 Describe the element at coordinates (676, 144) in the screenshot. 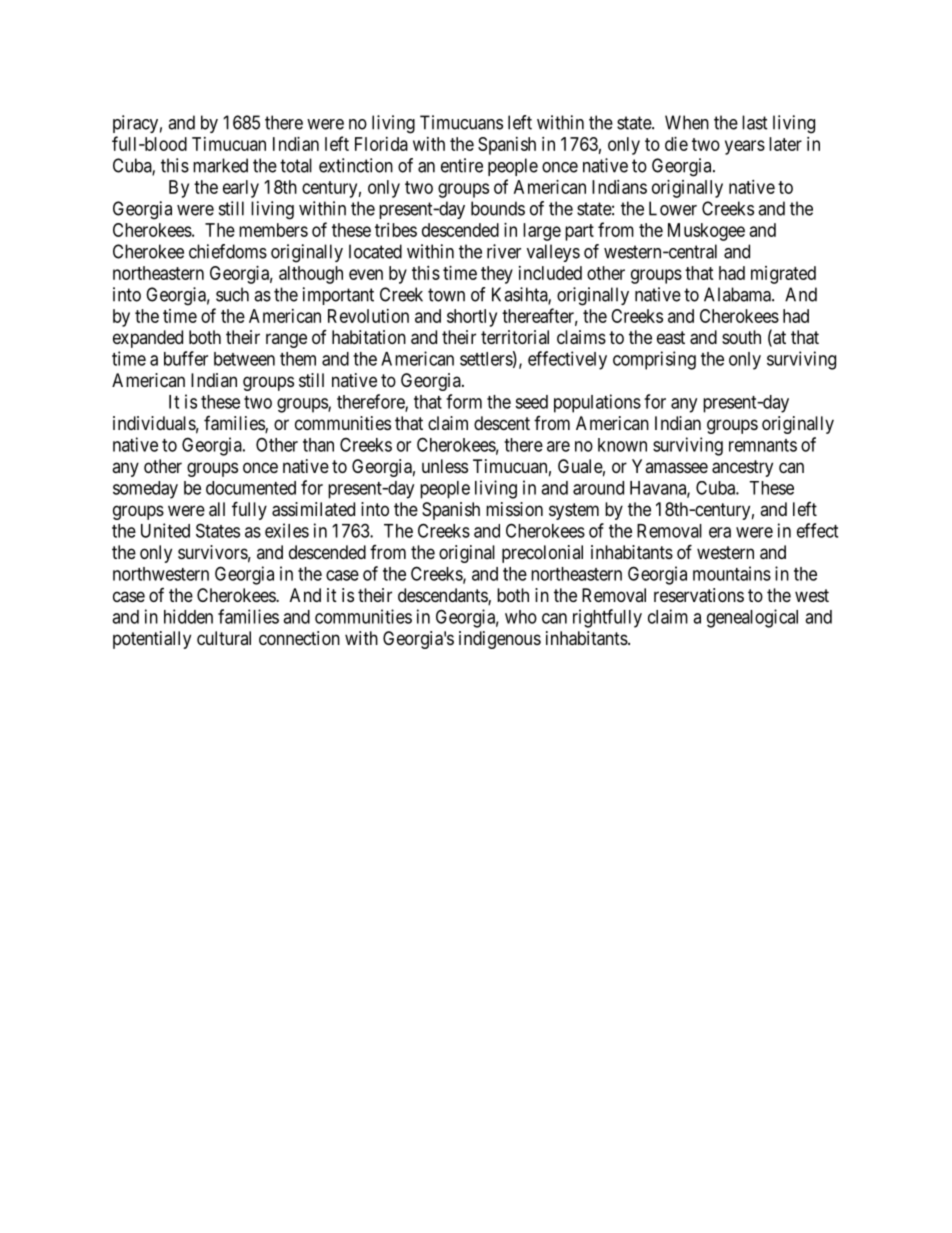

I see `die` at that location.
